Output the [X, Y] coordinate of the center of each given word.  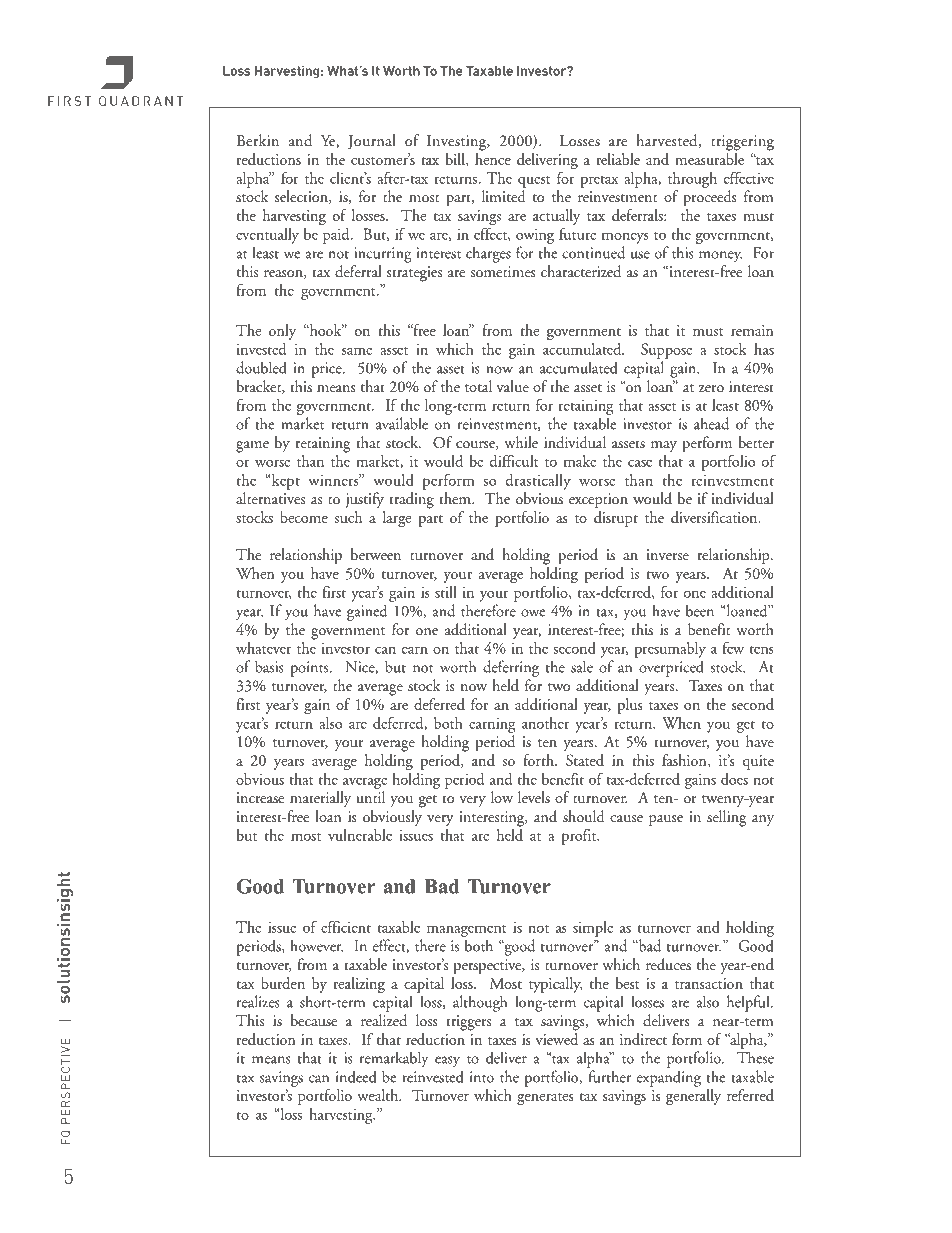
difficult [514, 461]
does [734, 779]
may [664, 446]
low [502, 797]
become [304, 517]
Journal [372, 142]
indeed [356, 1076]
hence [493, 159]
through [692, 180]
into [482, 1077]
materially [320, 799]
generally [693, 1097]
